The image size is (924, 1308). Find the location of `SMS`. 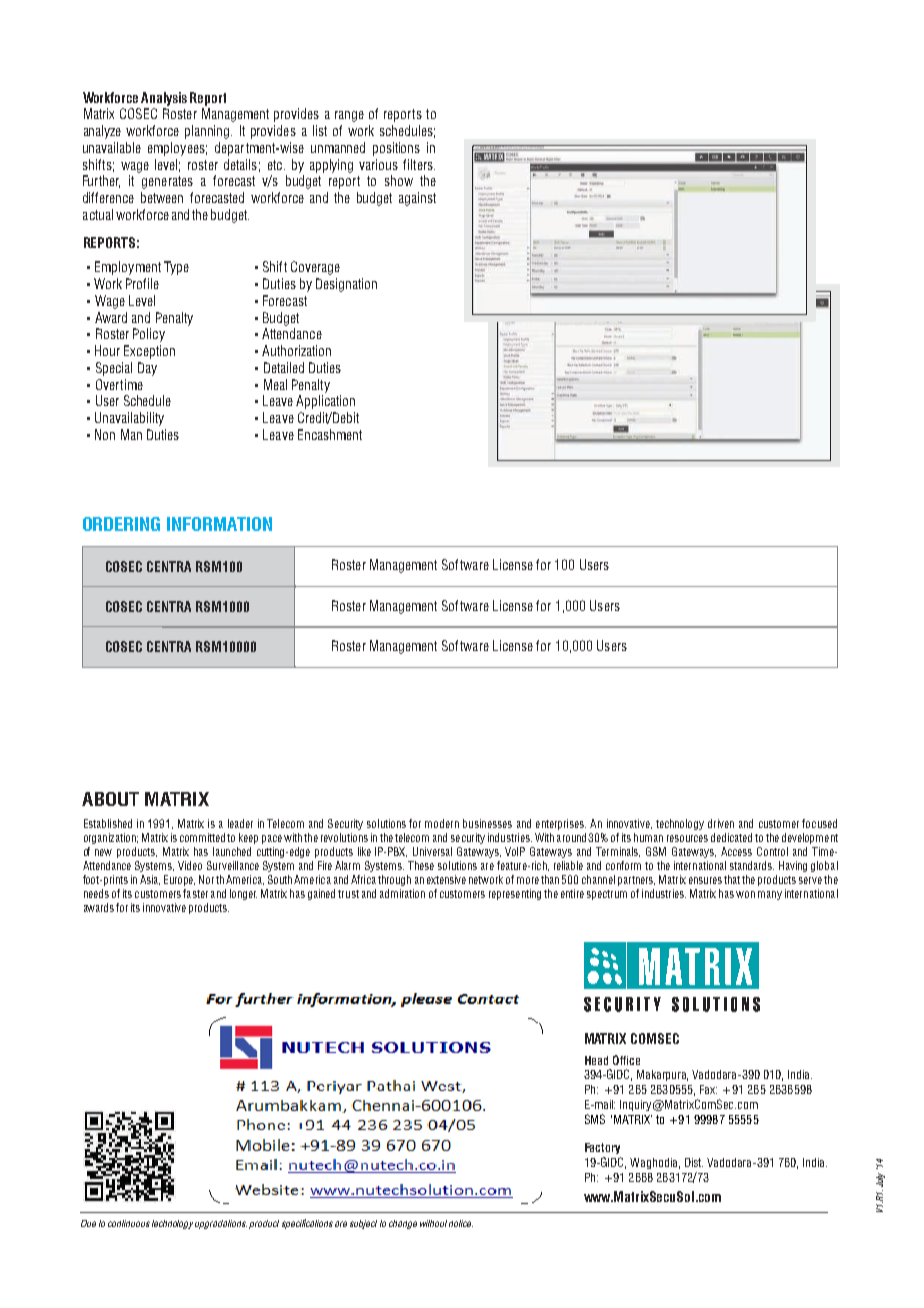

SMS is located at coordinates (595, 1119).
